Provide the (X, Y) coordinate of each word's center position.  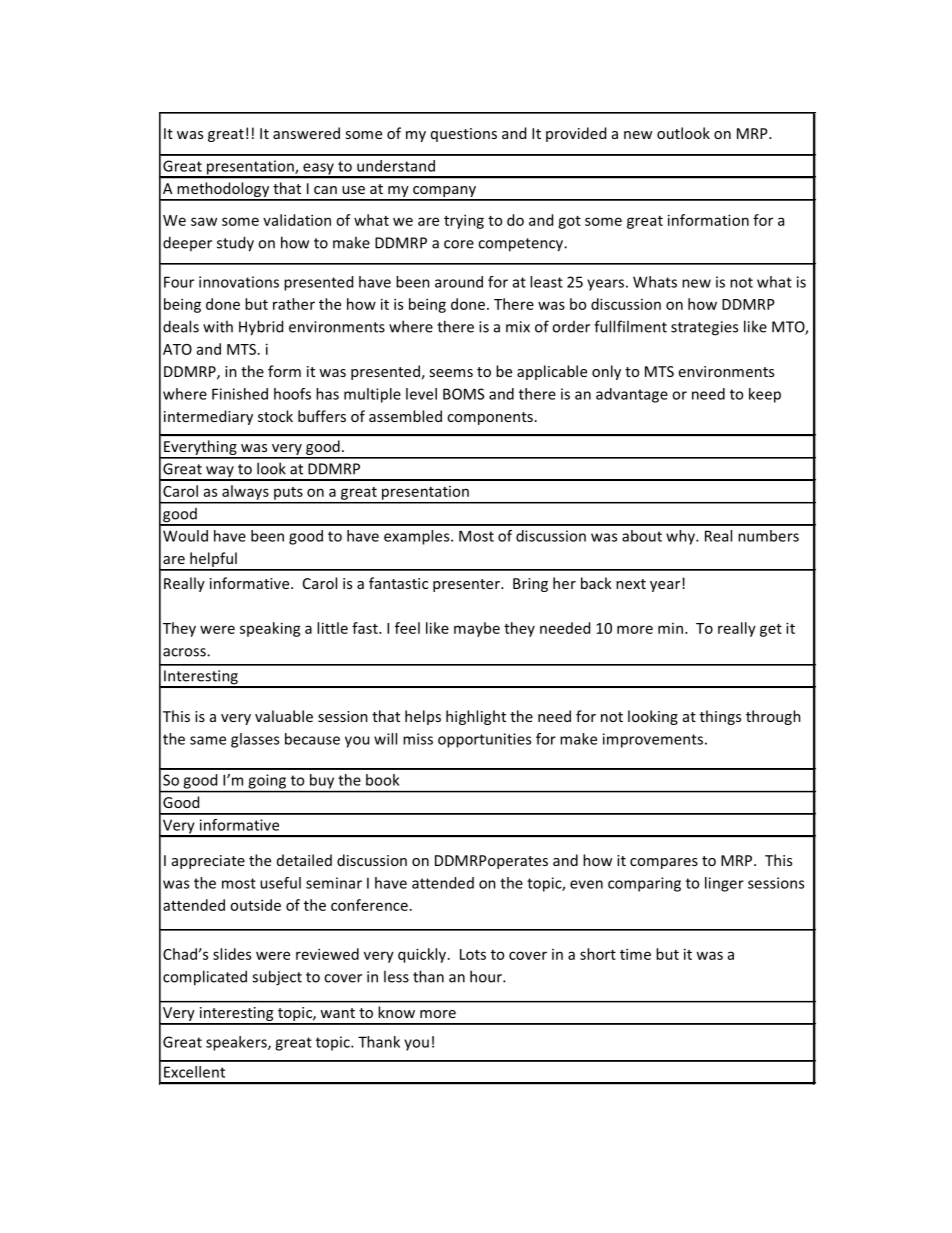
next (631, 584)
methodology (223, 191)
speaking (270, 629)
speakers (237, 1043)
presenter (467, 585)
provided (576, 134)
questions (464, 135)
